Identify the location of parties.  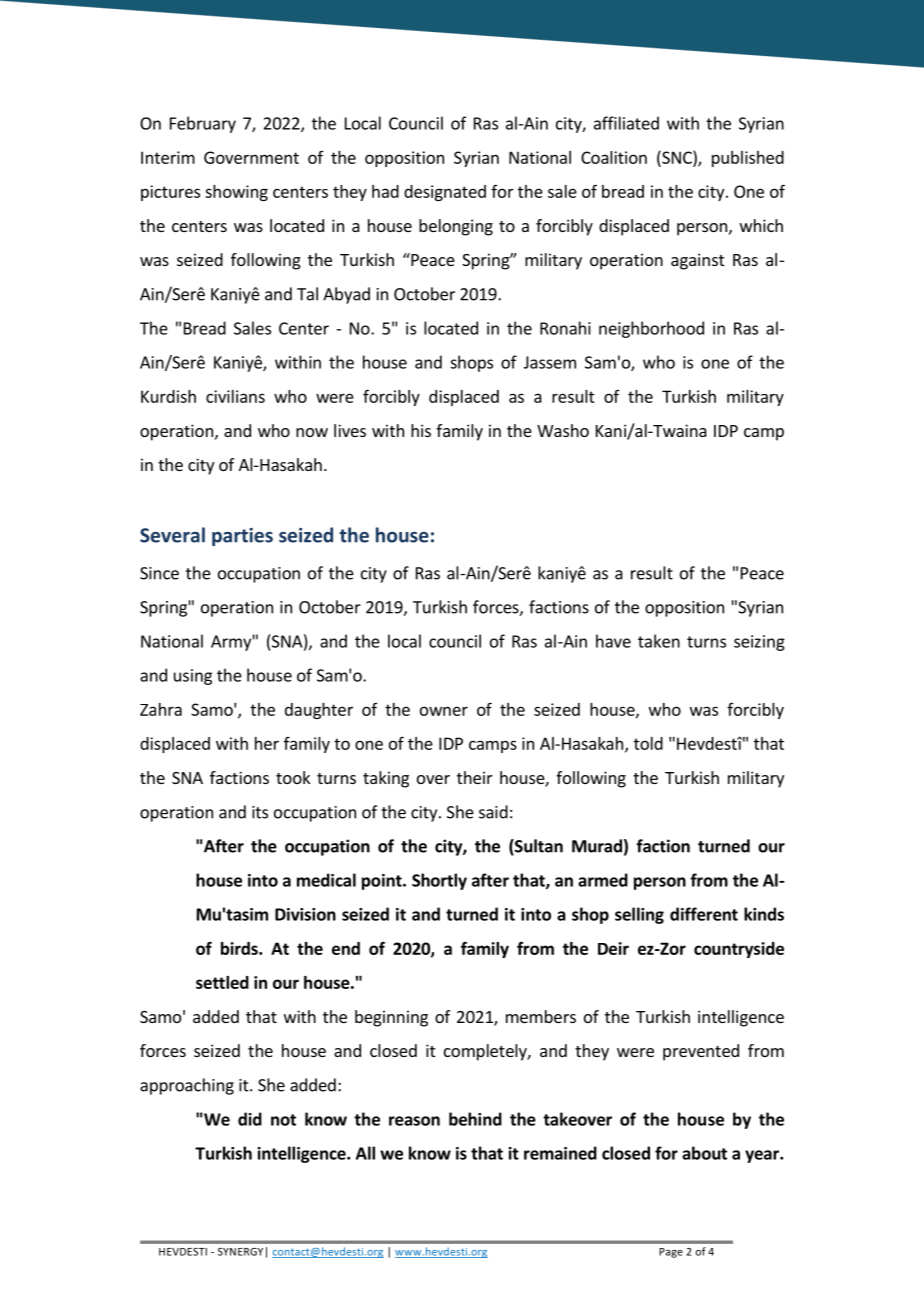
(242, 537).
